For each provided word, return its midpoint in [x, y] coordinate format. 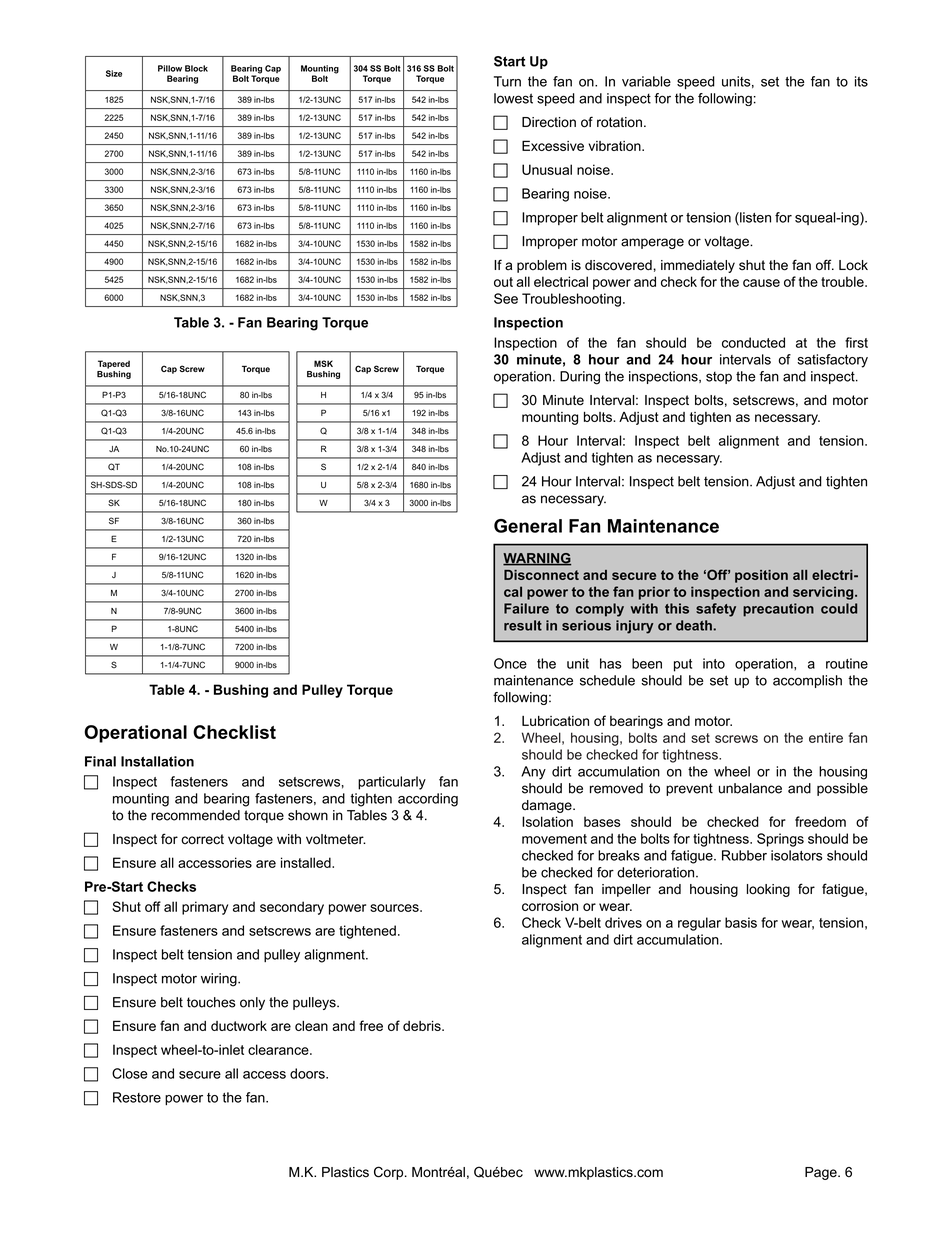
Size [114, 73]
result [523, 625]
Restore [137, 1097]
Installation [157, 761]
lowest [513, 98]
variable [646, 81]
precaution [778, 610]
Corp [390, 1173]
